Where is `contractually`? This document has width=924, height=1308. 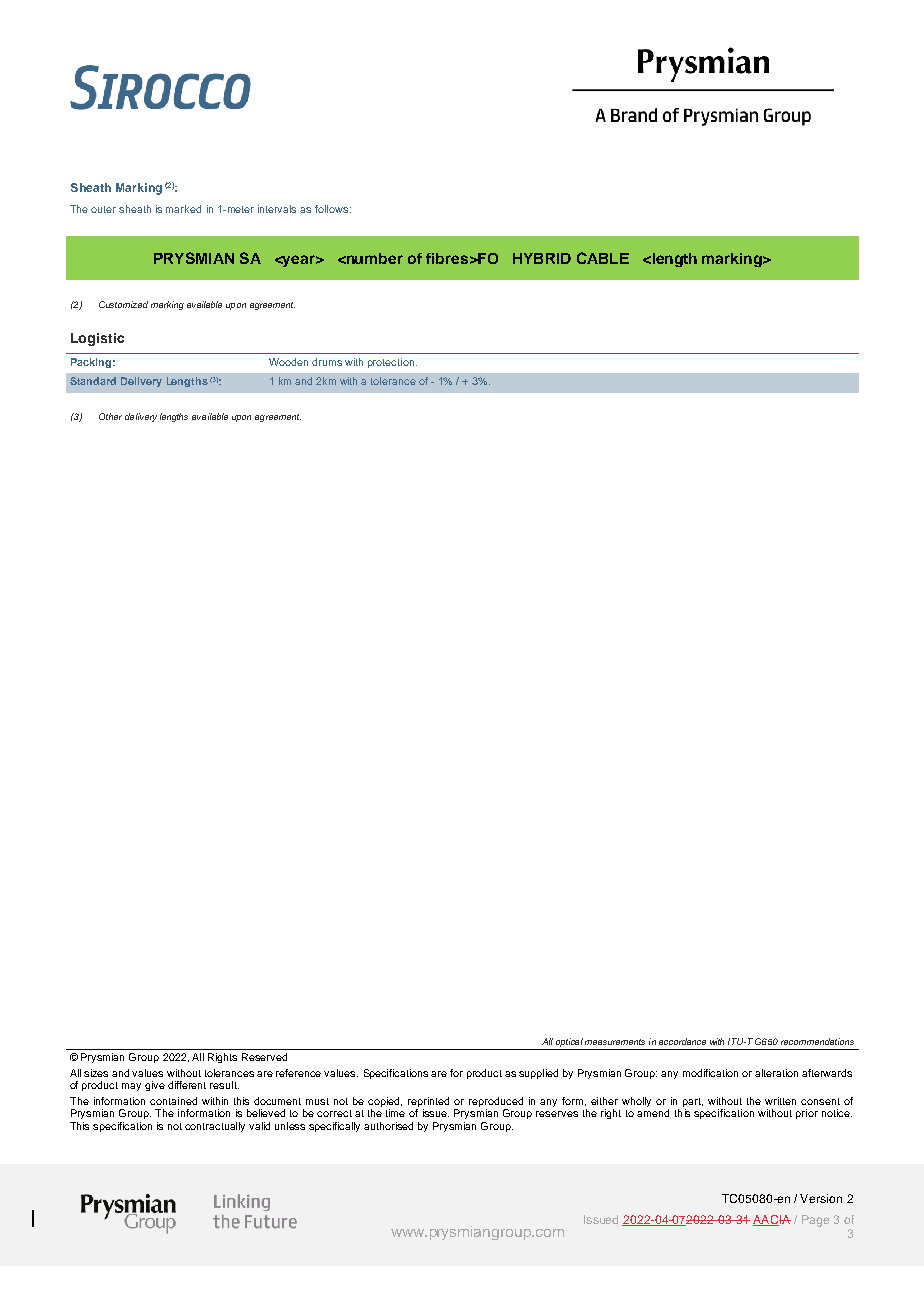 contractually is located at coordinates (215, 1127).
